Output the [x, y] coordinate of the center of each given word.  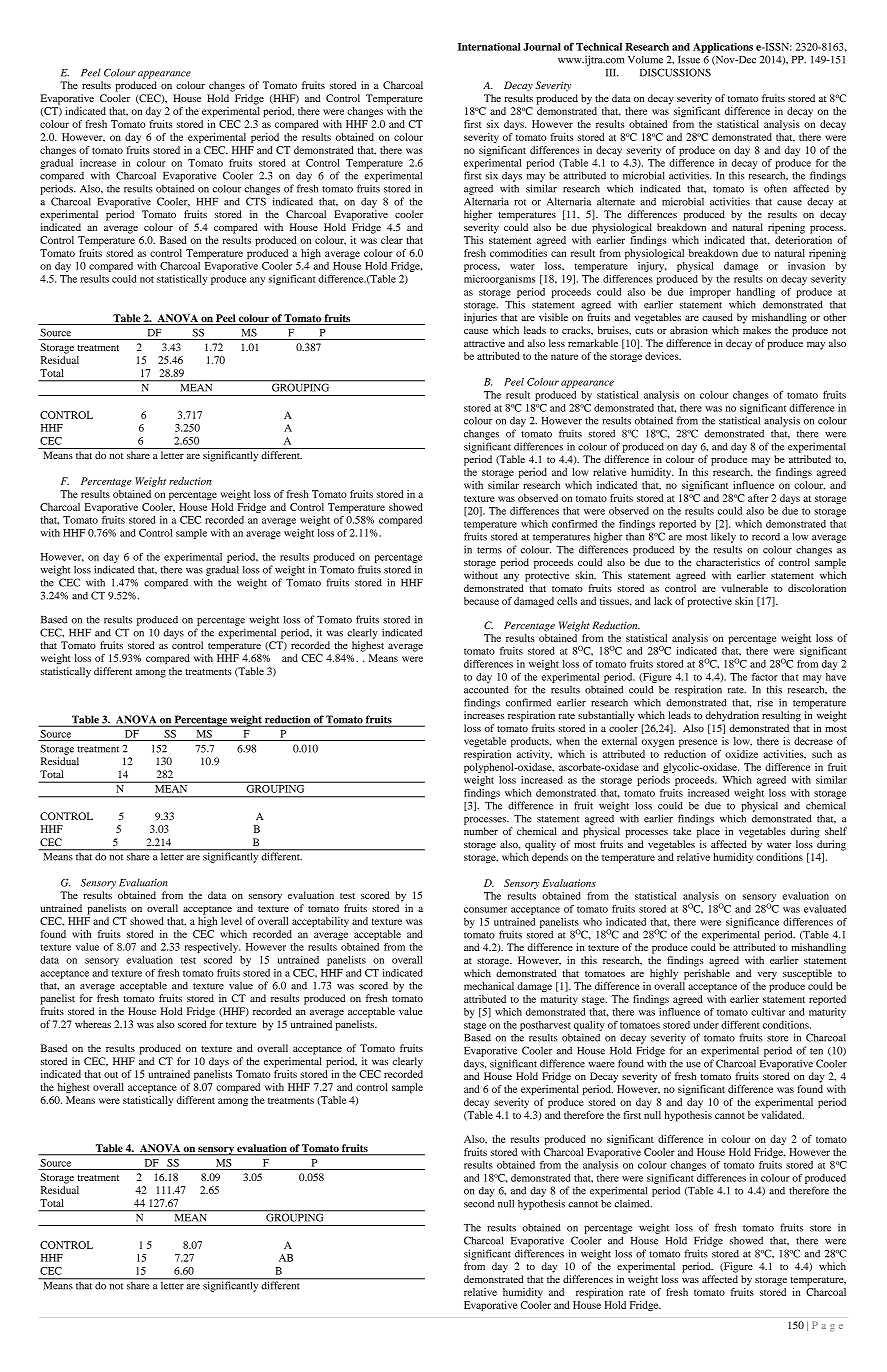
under [706, 1025]
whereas [93, 1024]
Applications [723, 48]
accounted [486, 689]
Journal [542, 47]
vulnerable [744, 588]
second [479, 1203]
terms [489, 550]
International [489, 47]
